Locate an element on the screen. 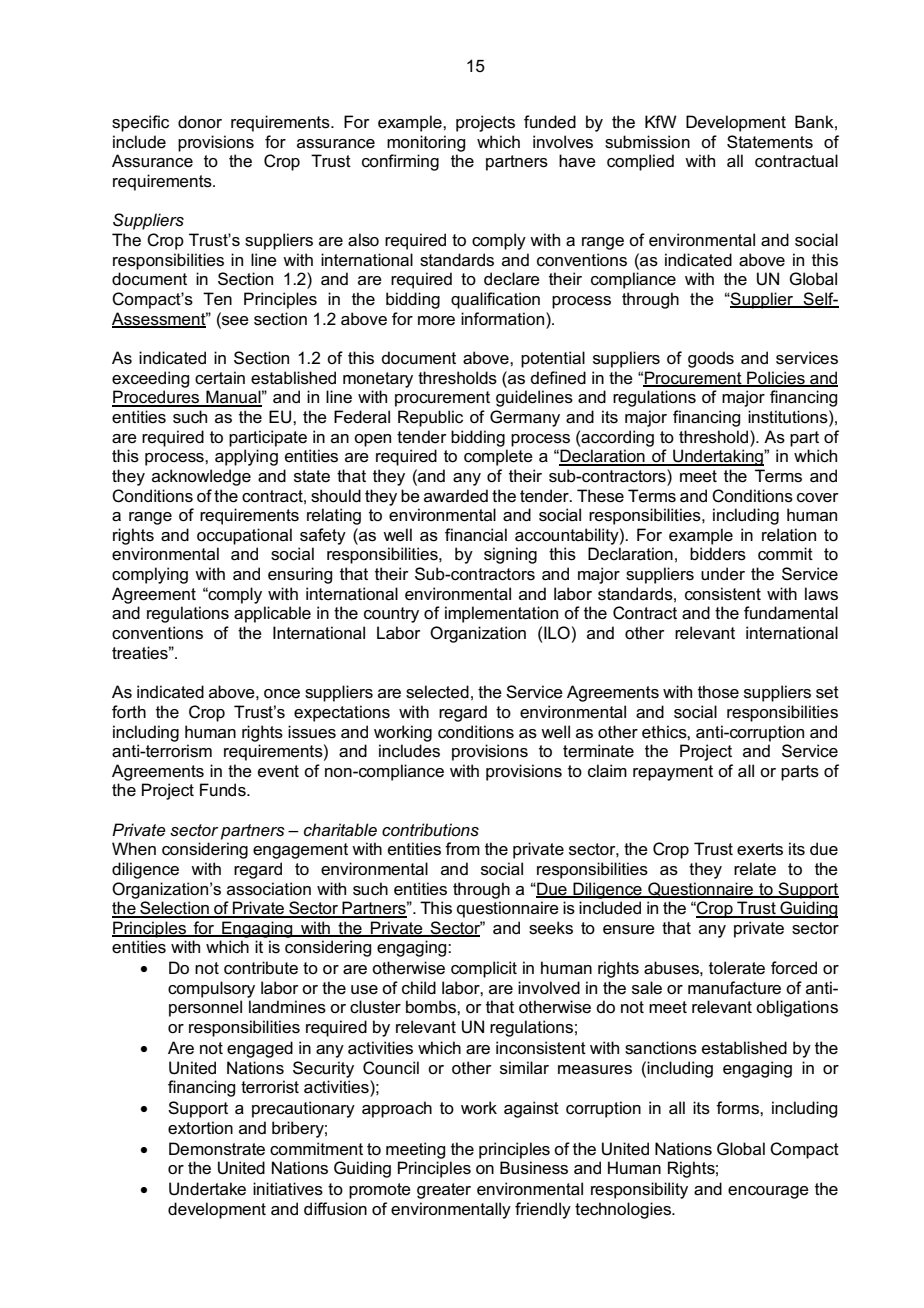 This screenshot has width=924, height=1308. those is located at coordinates (718, 692).
